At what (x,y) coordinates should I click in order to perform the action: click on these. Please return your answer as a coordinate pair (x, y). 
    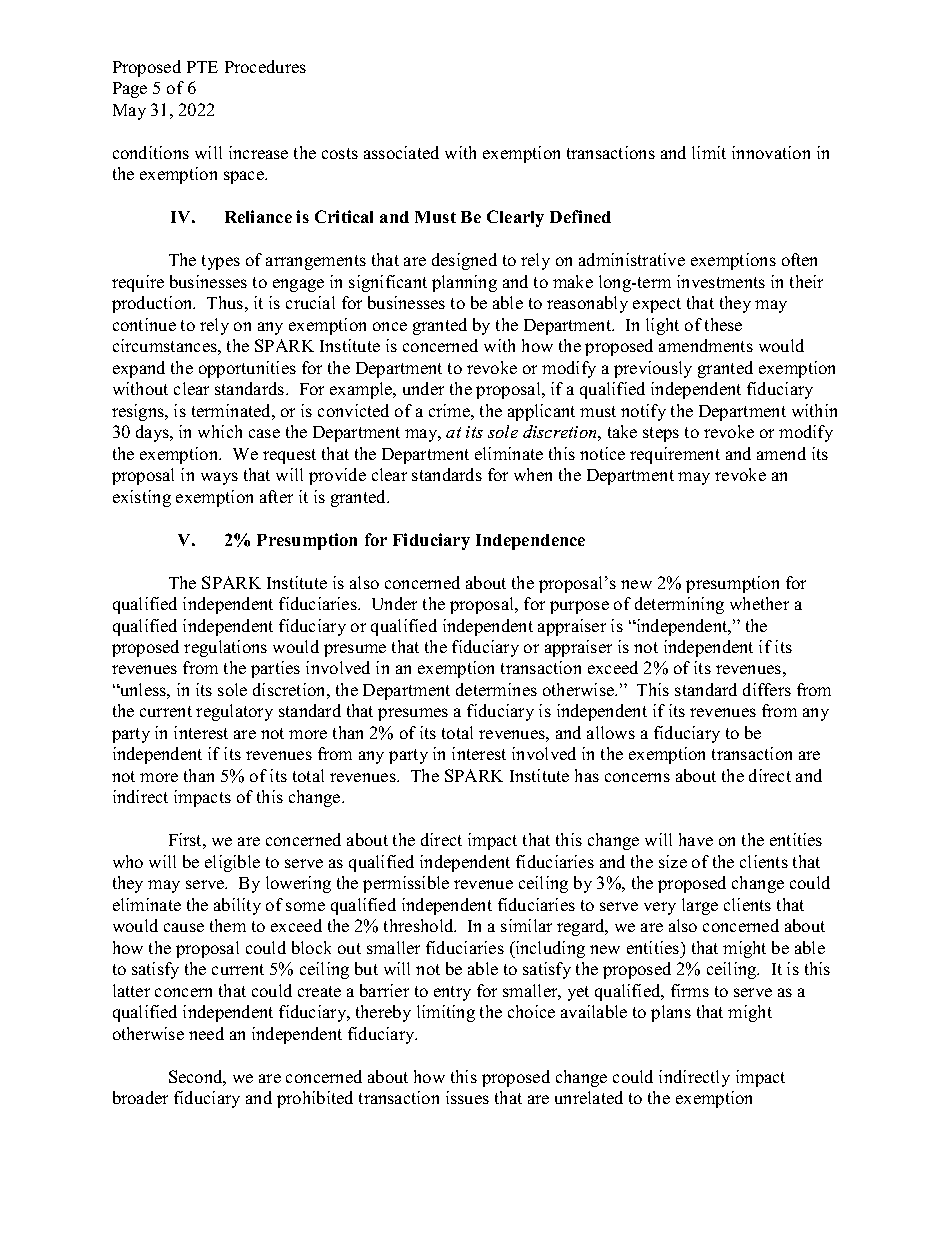
    Looking at the image, I should click on (723, 324).
